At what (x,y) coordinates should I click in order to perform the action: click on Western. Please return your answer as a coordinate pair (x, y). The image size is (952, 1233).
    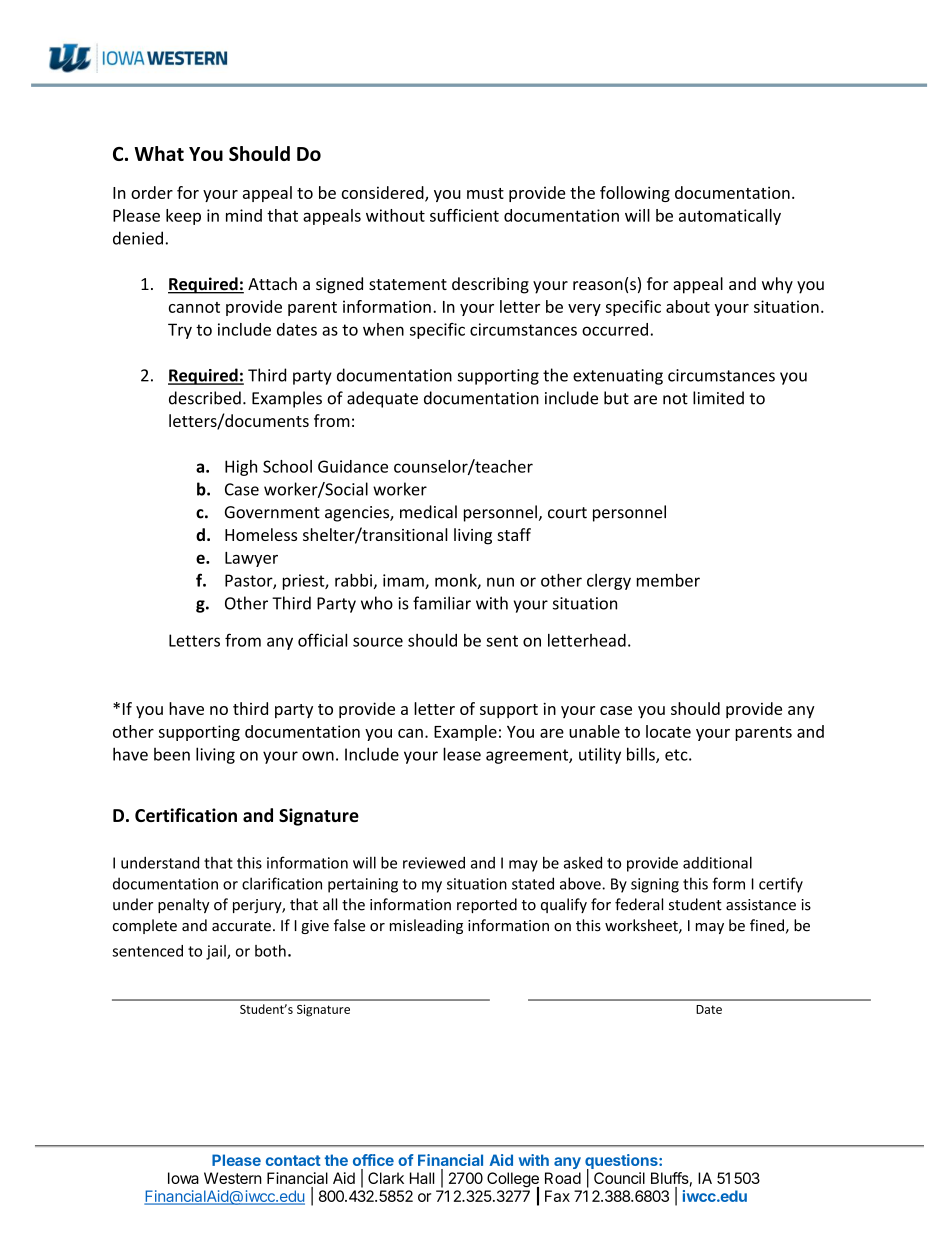
    Looking at the image, I should click on (233, 1178).
